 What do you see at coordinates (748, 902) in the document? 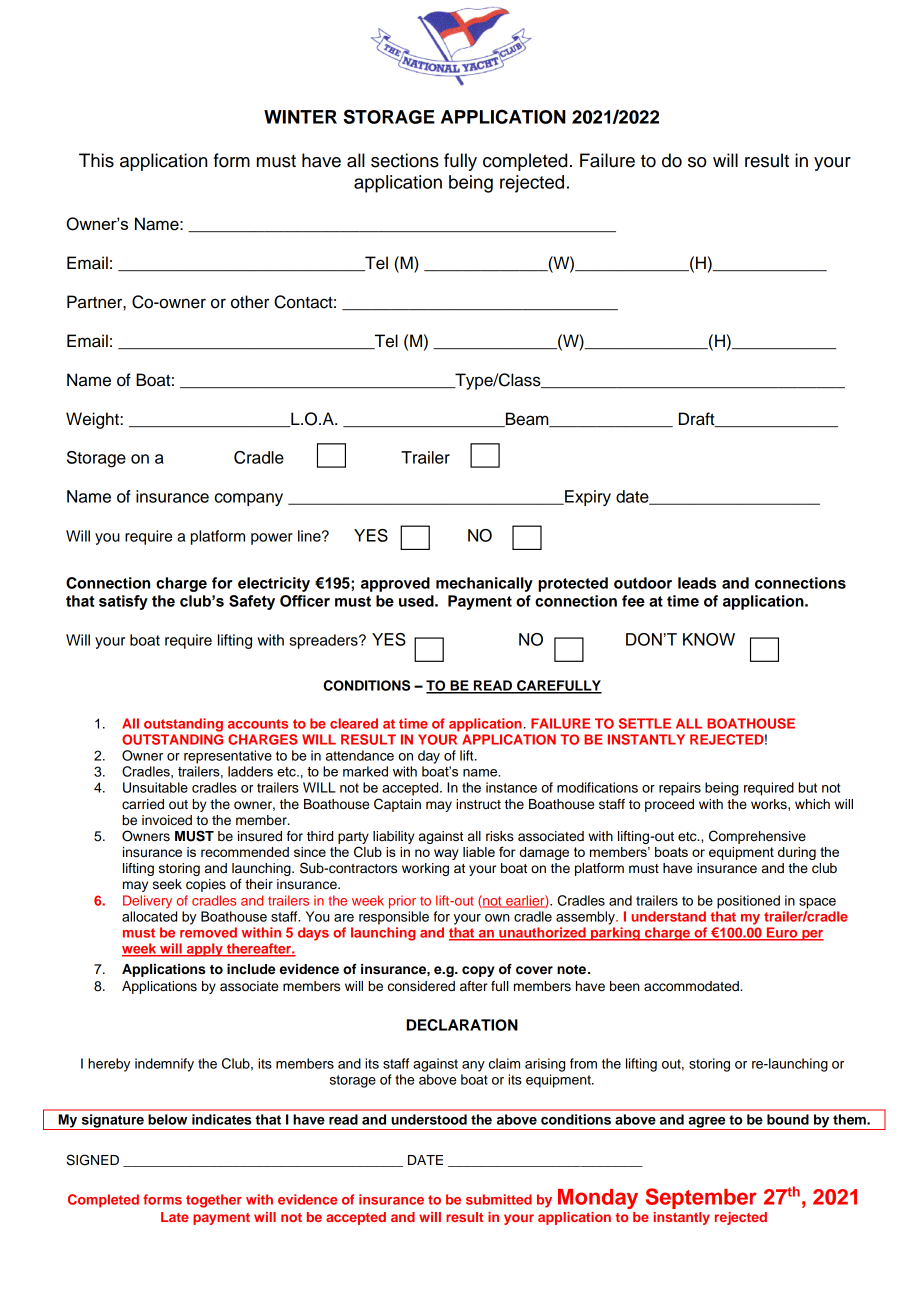
I see `positioned` at bounding box center [748, 902].
